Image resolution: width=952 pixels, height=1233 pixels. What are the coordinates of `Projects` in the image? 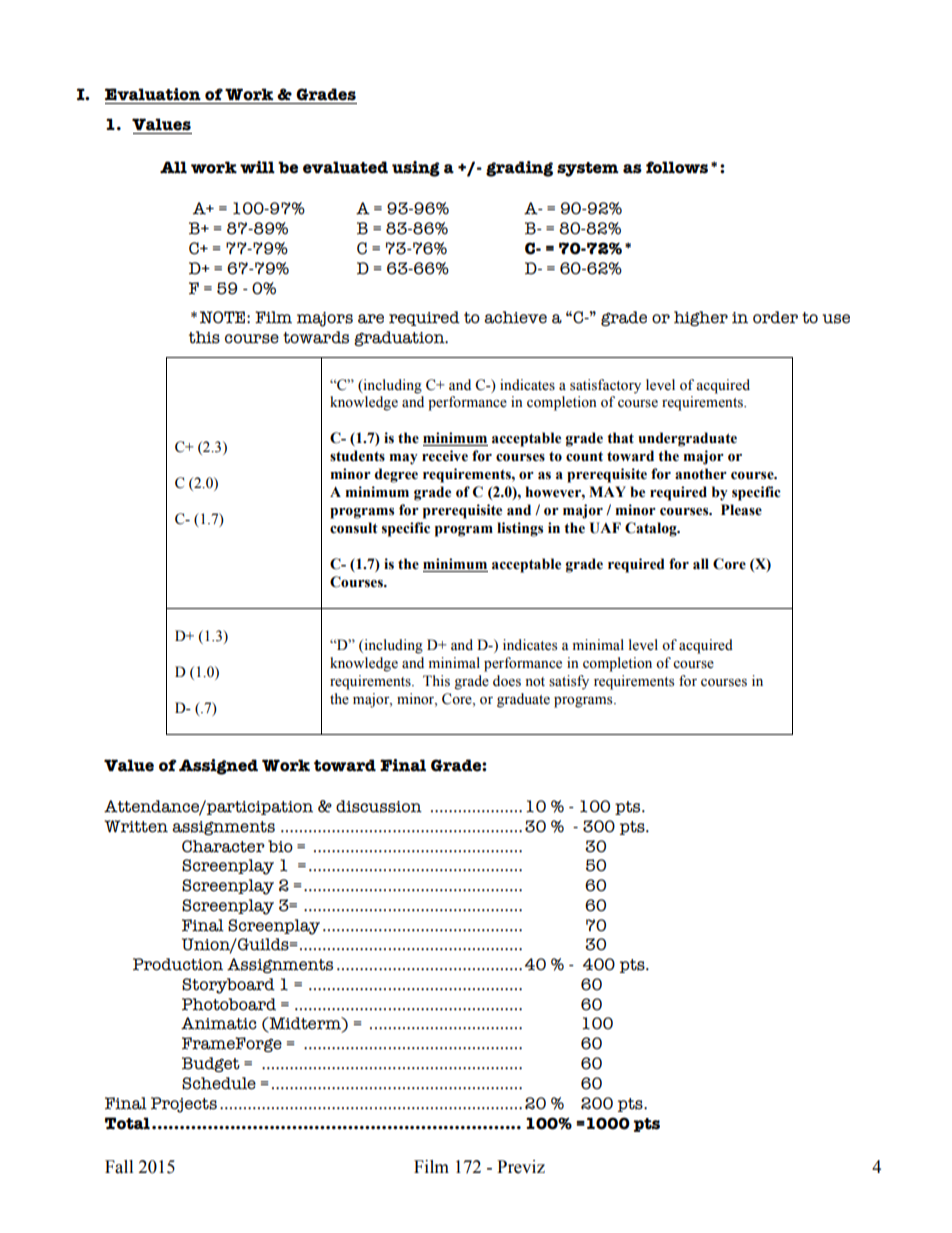 It's located at (184, 1105).
